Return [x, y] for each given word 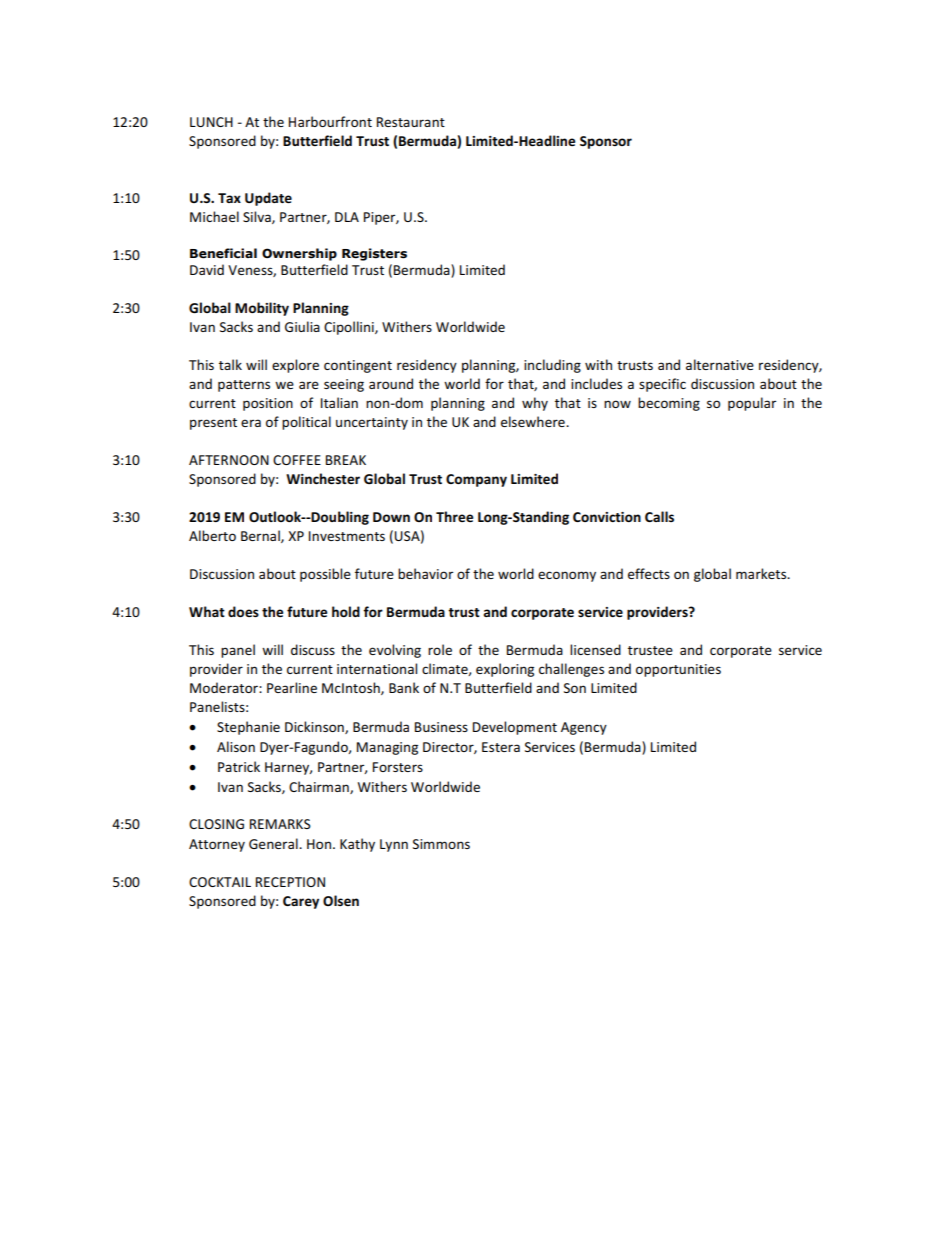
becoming [669, 404]
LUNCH [211, 122]
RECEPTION [290, 882]
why [535, 404]
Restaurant [411, 122]
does [243, 611]
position [268, 404]
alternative [720, 364]
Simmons [441, 844]
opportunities [678, 670]
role [440, 649]
